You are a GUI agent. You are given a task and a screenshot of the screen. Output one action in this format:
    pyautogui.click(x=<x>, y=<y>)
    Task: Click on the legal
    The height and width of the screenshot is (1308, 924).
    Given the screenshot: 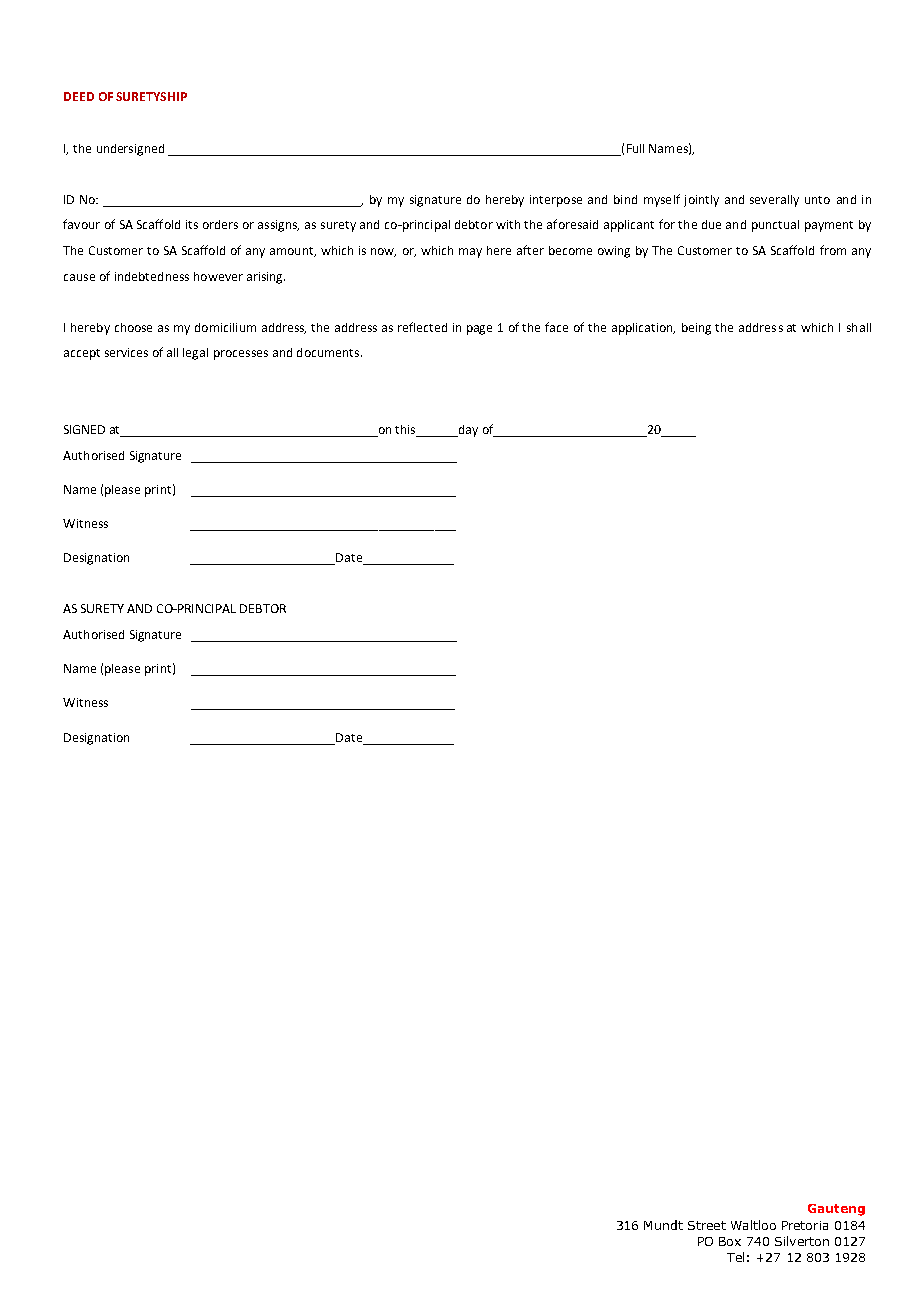 What is the action you would take?
    pyautogui.click(x=195, y=354)
